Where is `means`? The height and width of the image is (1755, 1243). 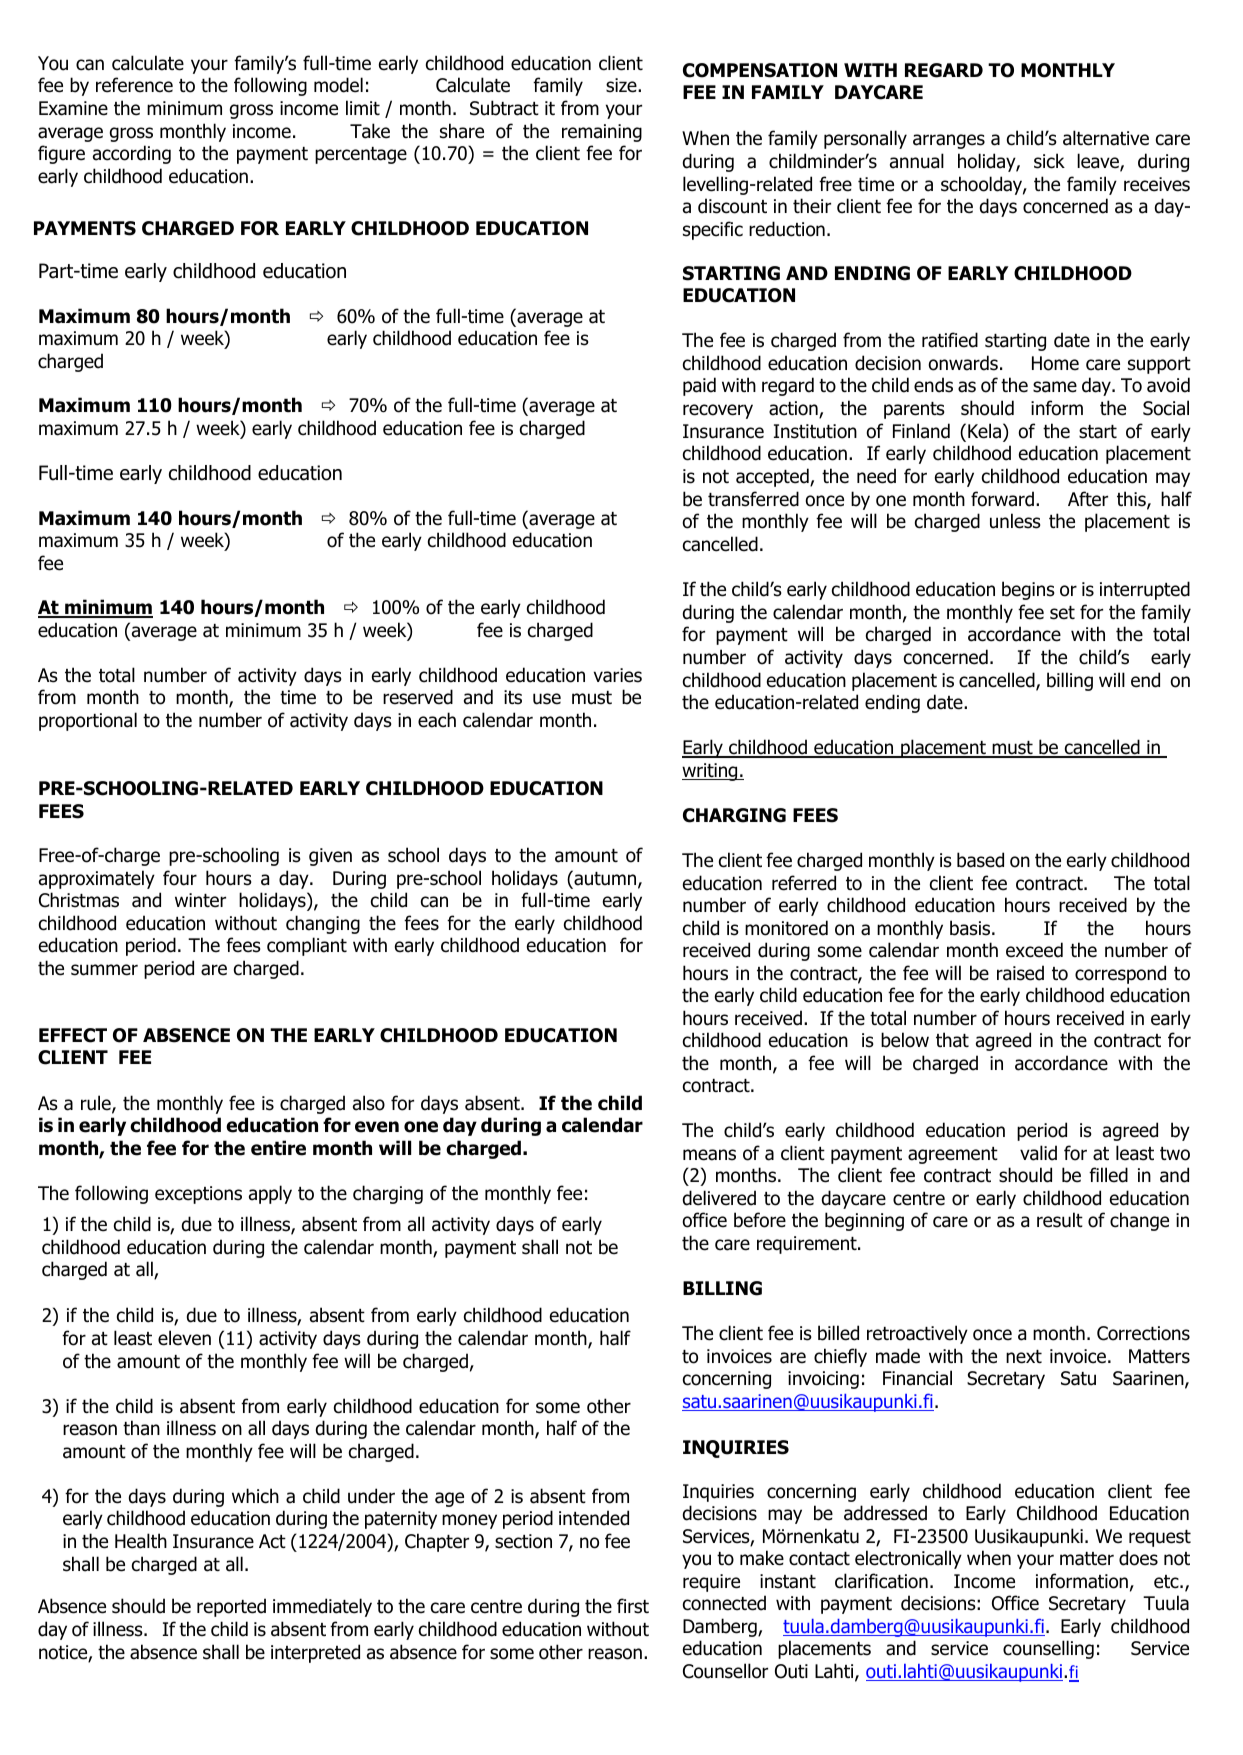
means is located at coordinates (709, 1155).
